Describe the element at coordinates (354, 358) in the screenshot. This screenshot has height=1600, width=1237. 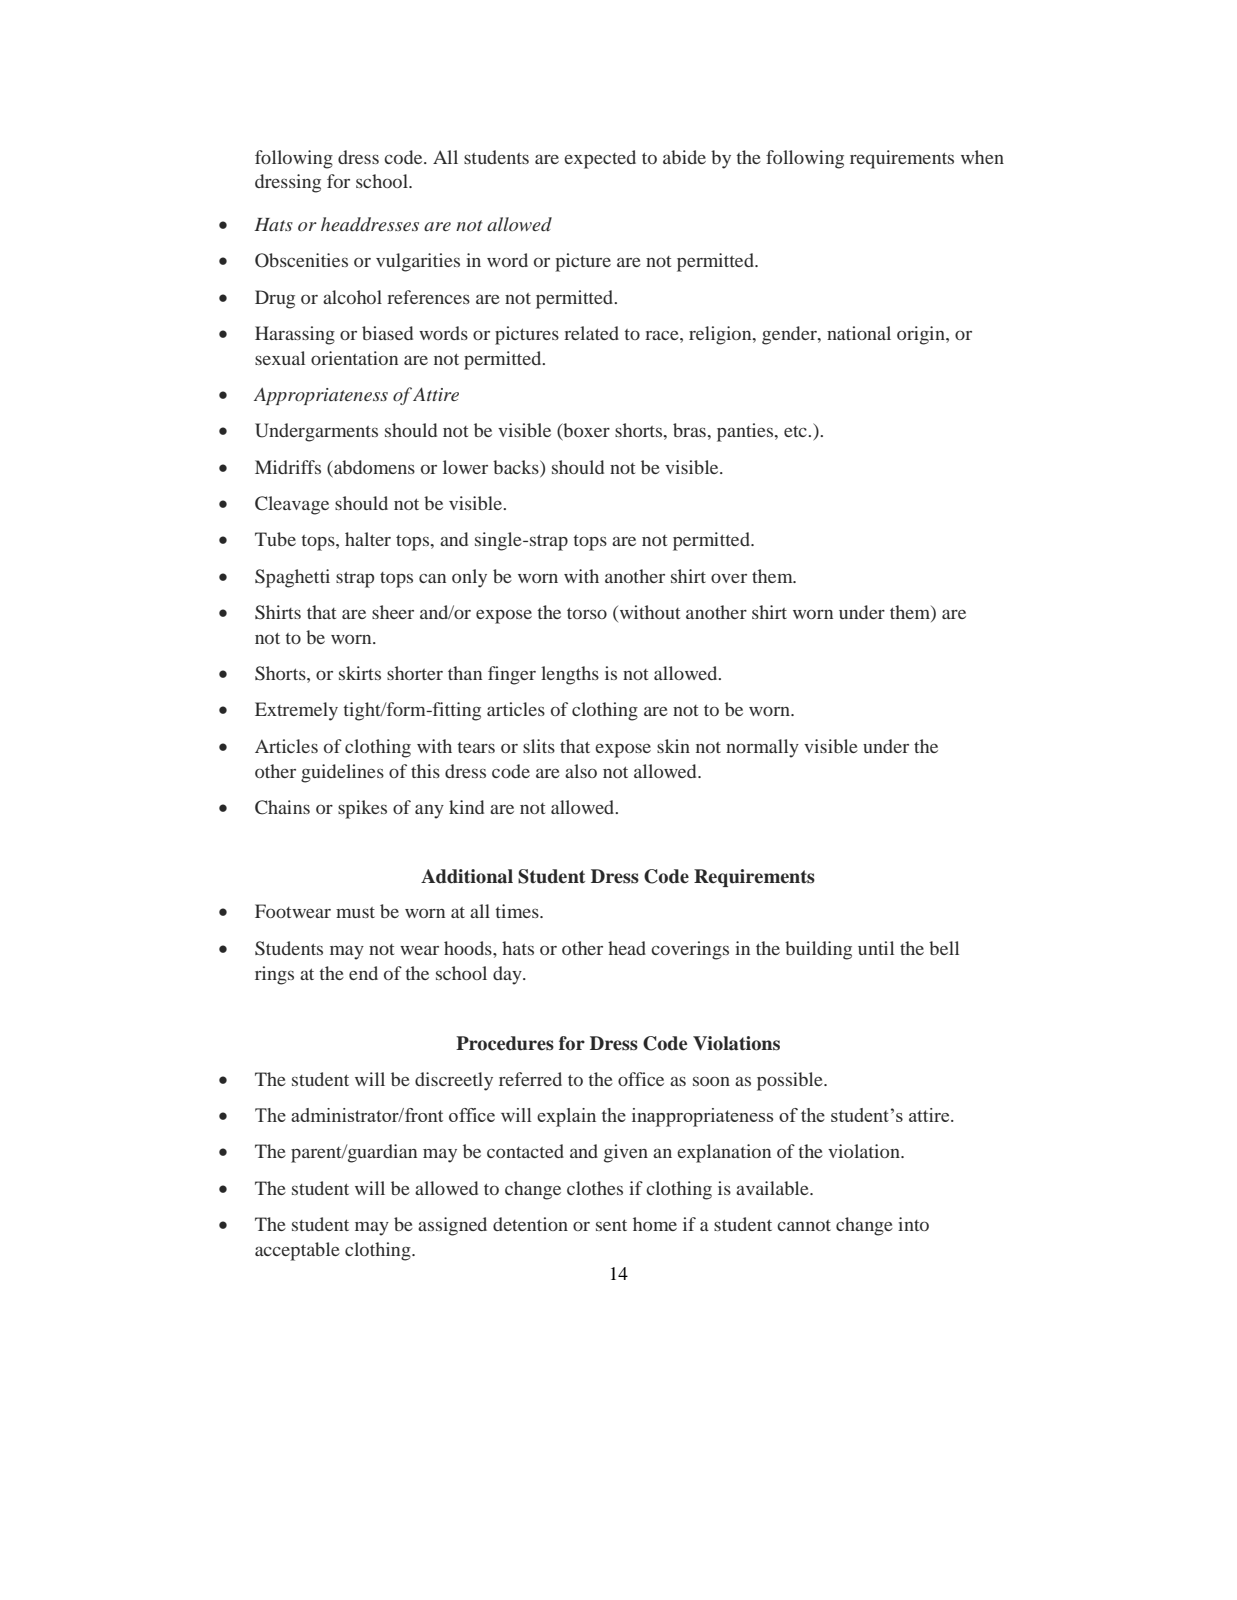
I see `orientation` at that location.
